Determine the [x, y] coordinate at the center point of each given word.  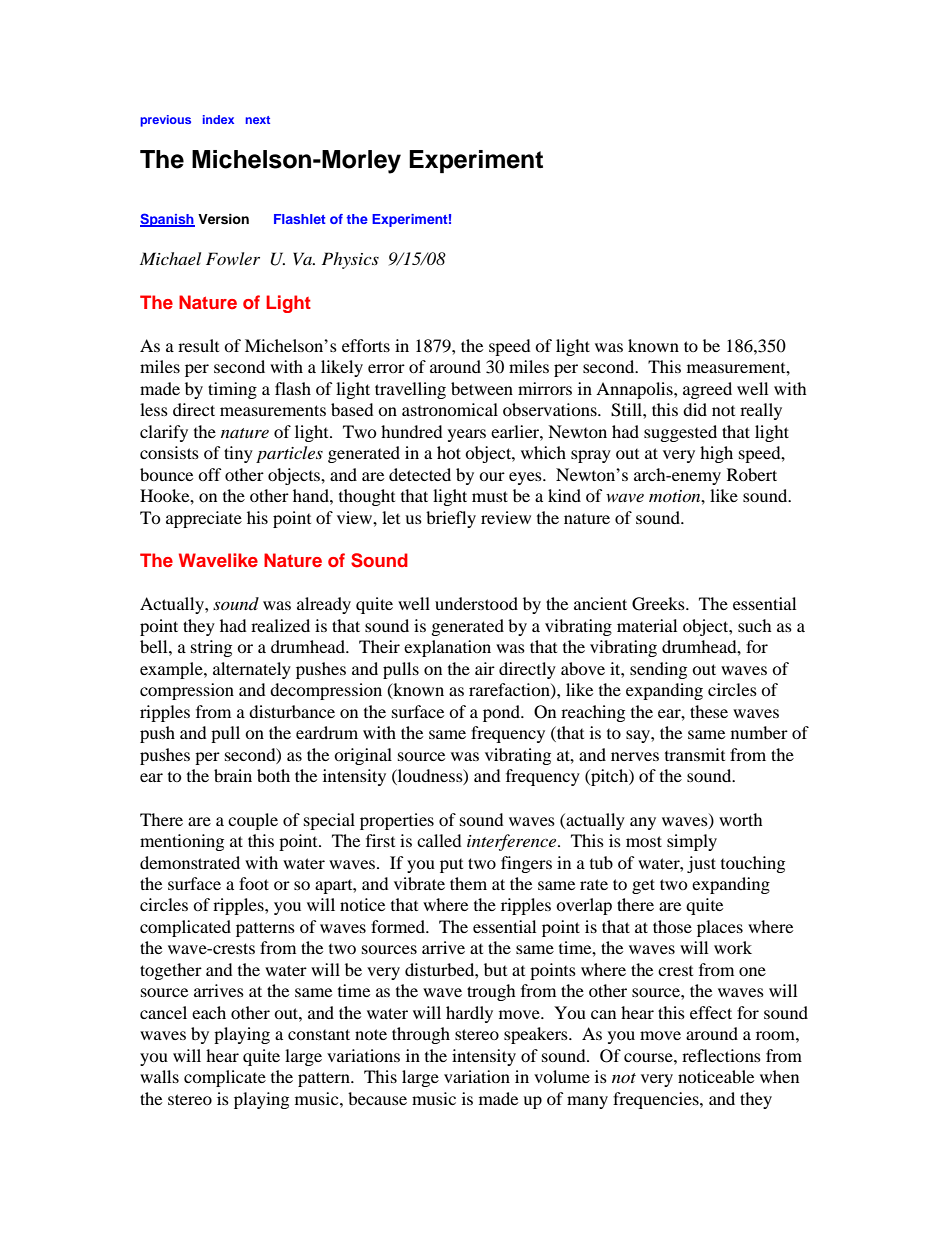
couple [253, 821]
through [421, 1035]
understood [476, 603]
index [218, 119]
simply [692, 842]
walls [159, 1076]
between [482, 388]
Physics [350, 260]
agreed [707, 390]
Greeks [659, 604]
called [439, 840]
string [211, 648]
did [695, 409]
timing [232, 390]
